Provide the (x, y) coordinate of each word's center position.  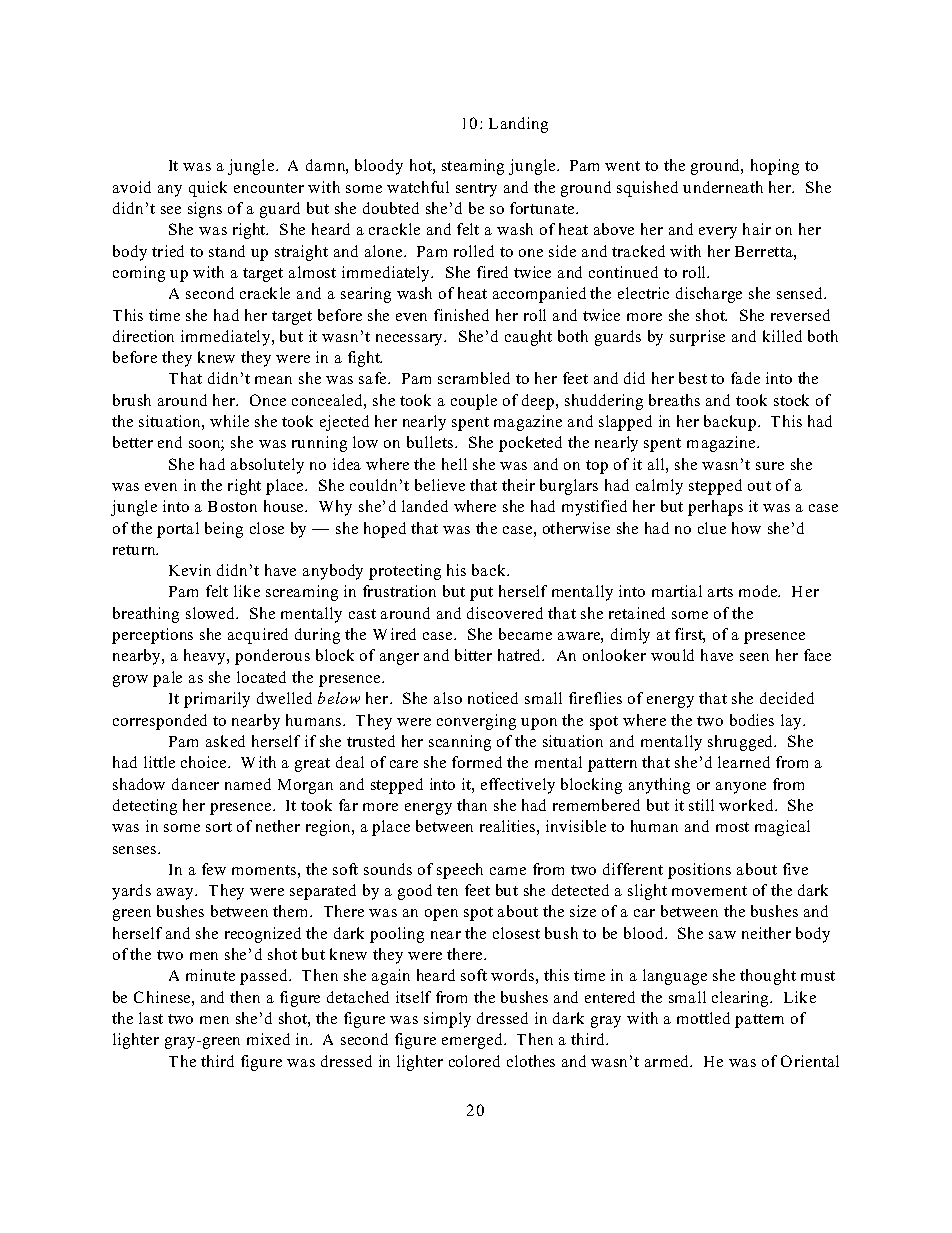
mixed (268, 1039)
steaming (473, 167)
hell (454, 464)
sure (770, 466)
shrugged (741, 743)
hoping (775, 167)
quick (208, 189)
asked (225, 741)
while (229, 421)
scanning (460, 743)
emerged (473, 1041)
